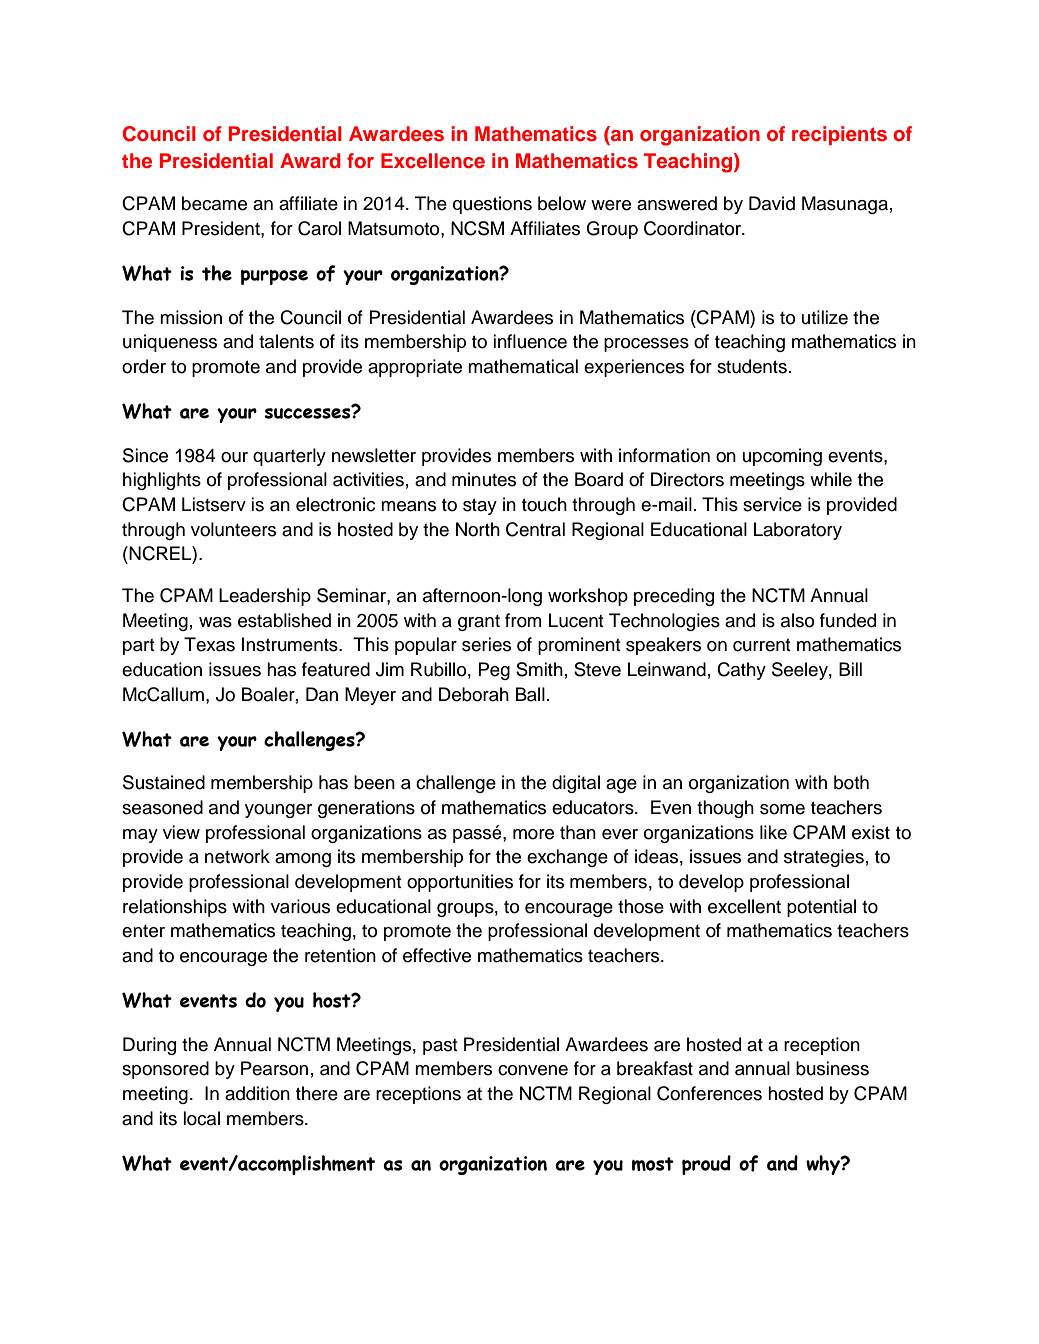 Image resolution: width=1039 pixels, height=1344 pixels. Describe the element at coordinates (772, 203) in the screenshot. I see `David` at that location.
